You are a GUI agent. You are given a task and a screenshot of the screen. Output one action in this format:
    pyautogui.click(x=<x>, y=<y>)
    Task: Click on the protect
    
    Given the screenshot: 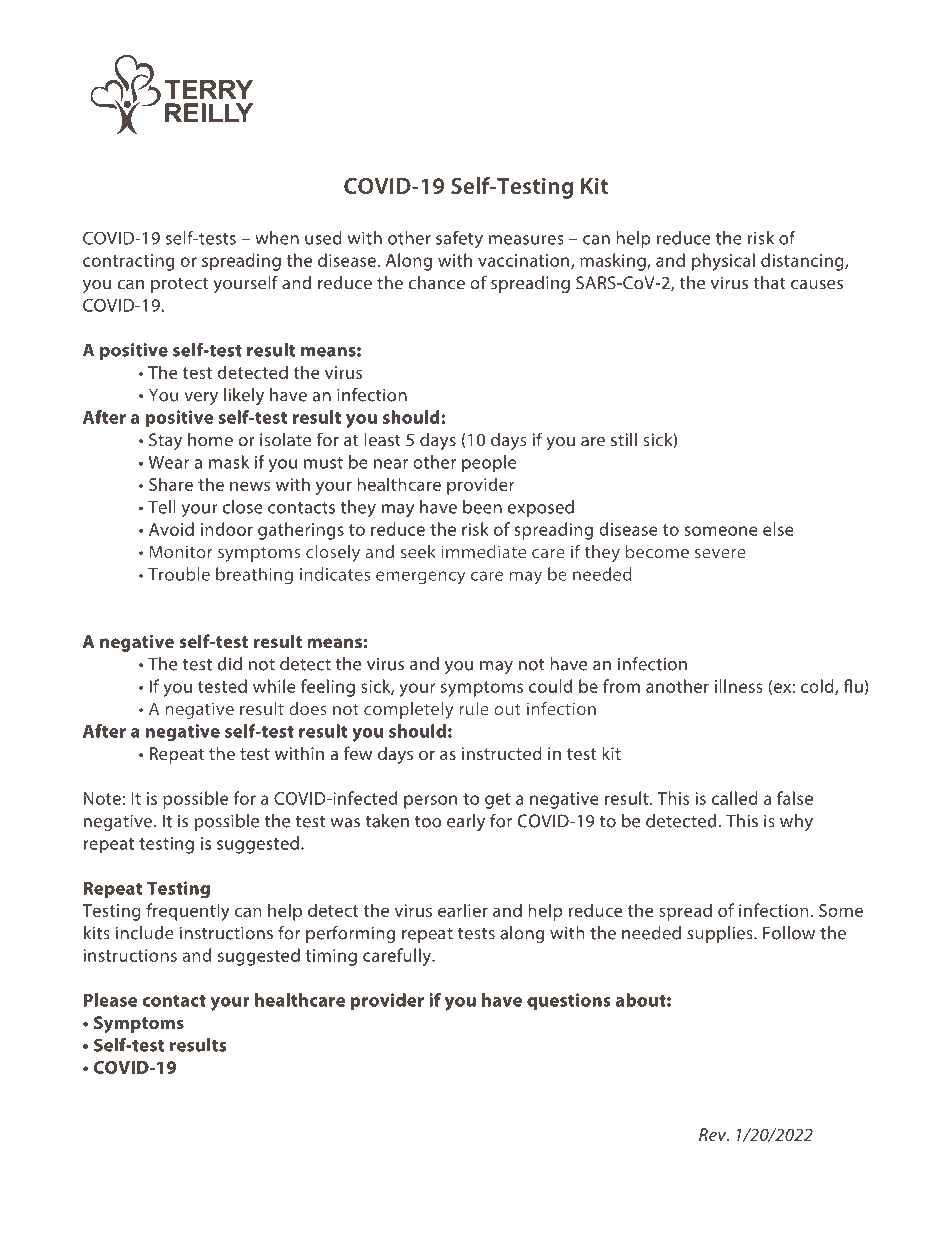 What is the action you would take?
    pyautogui.click(x=179, y=285)
